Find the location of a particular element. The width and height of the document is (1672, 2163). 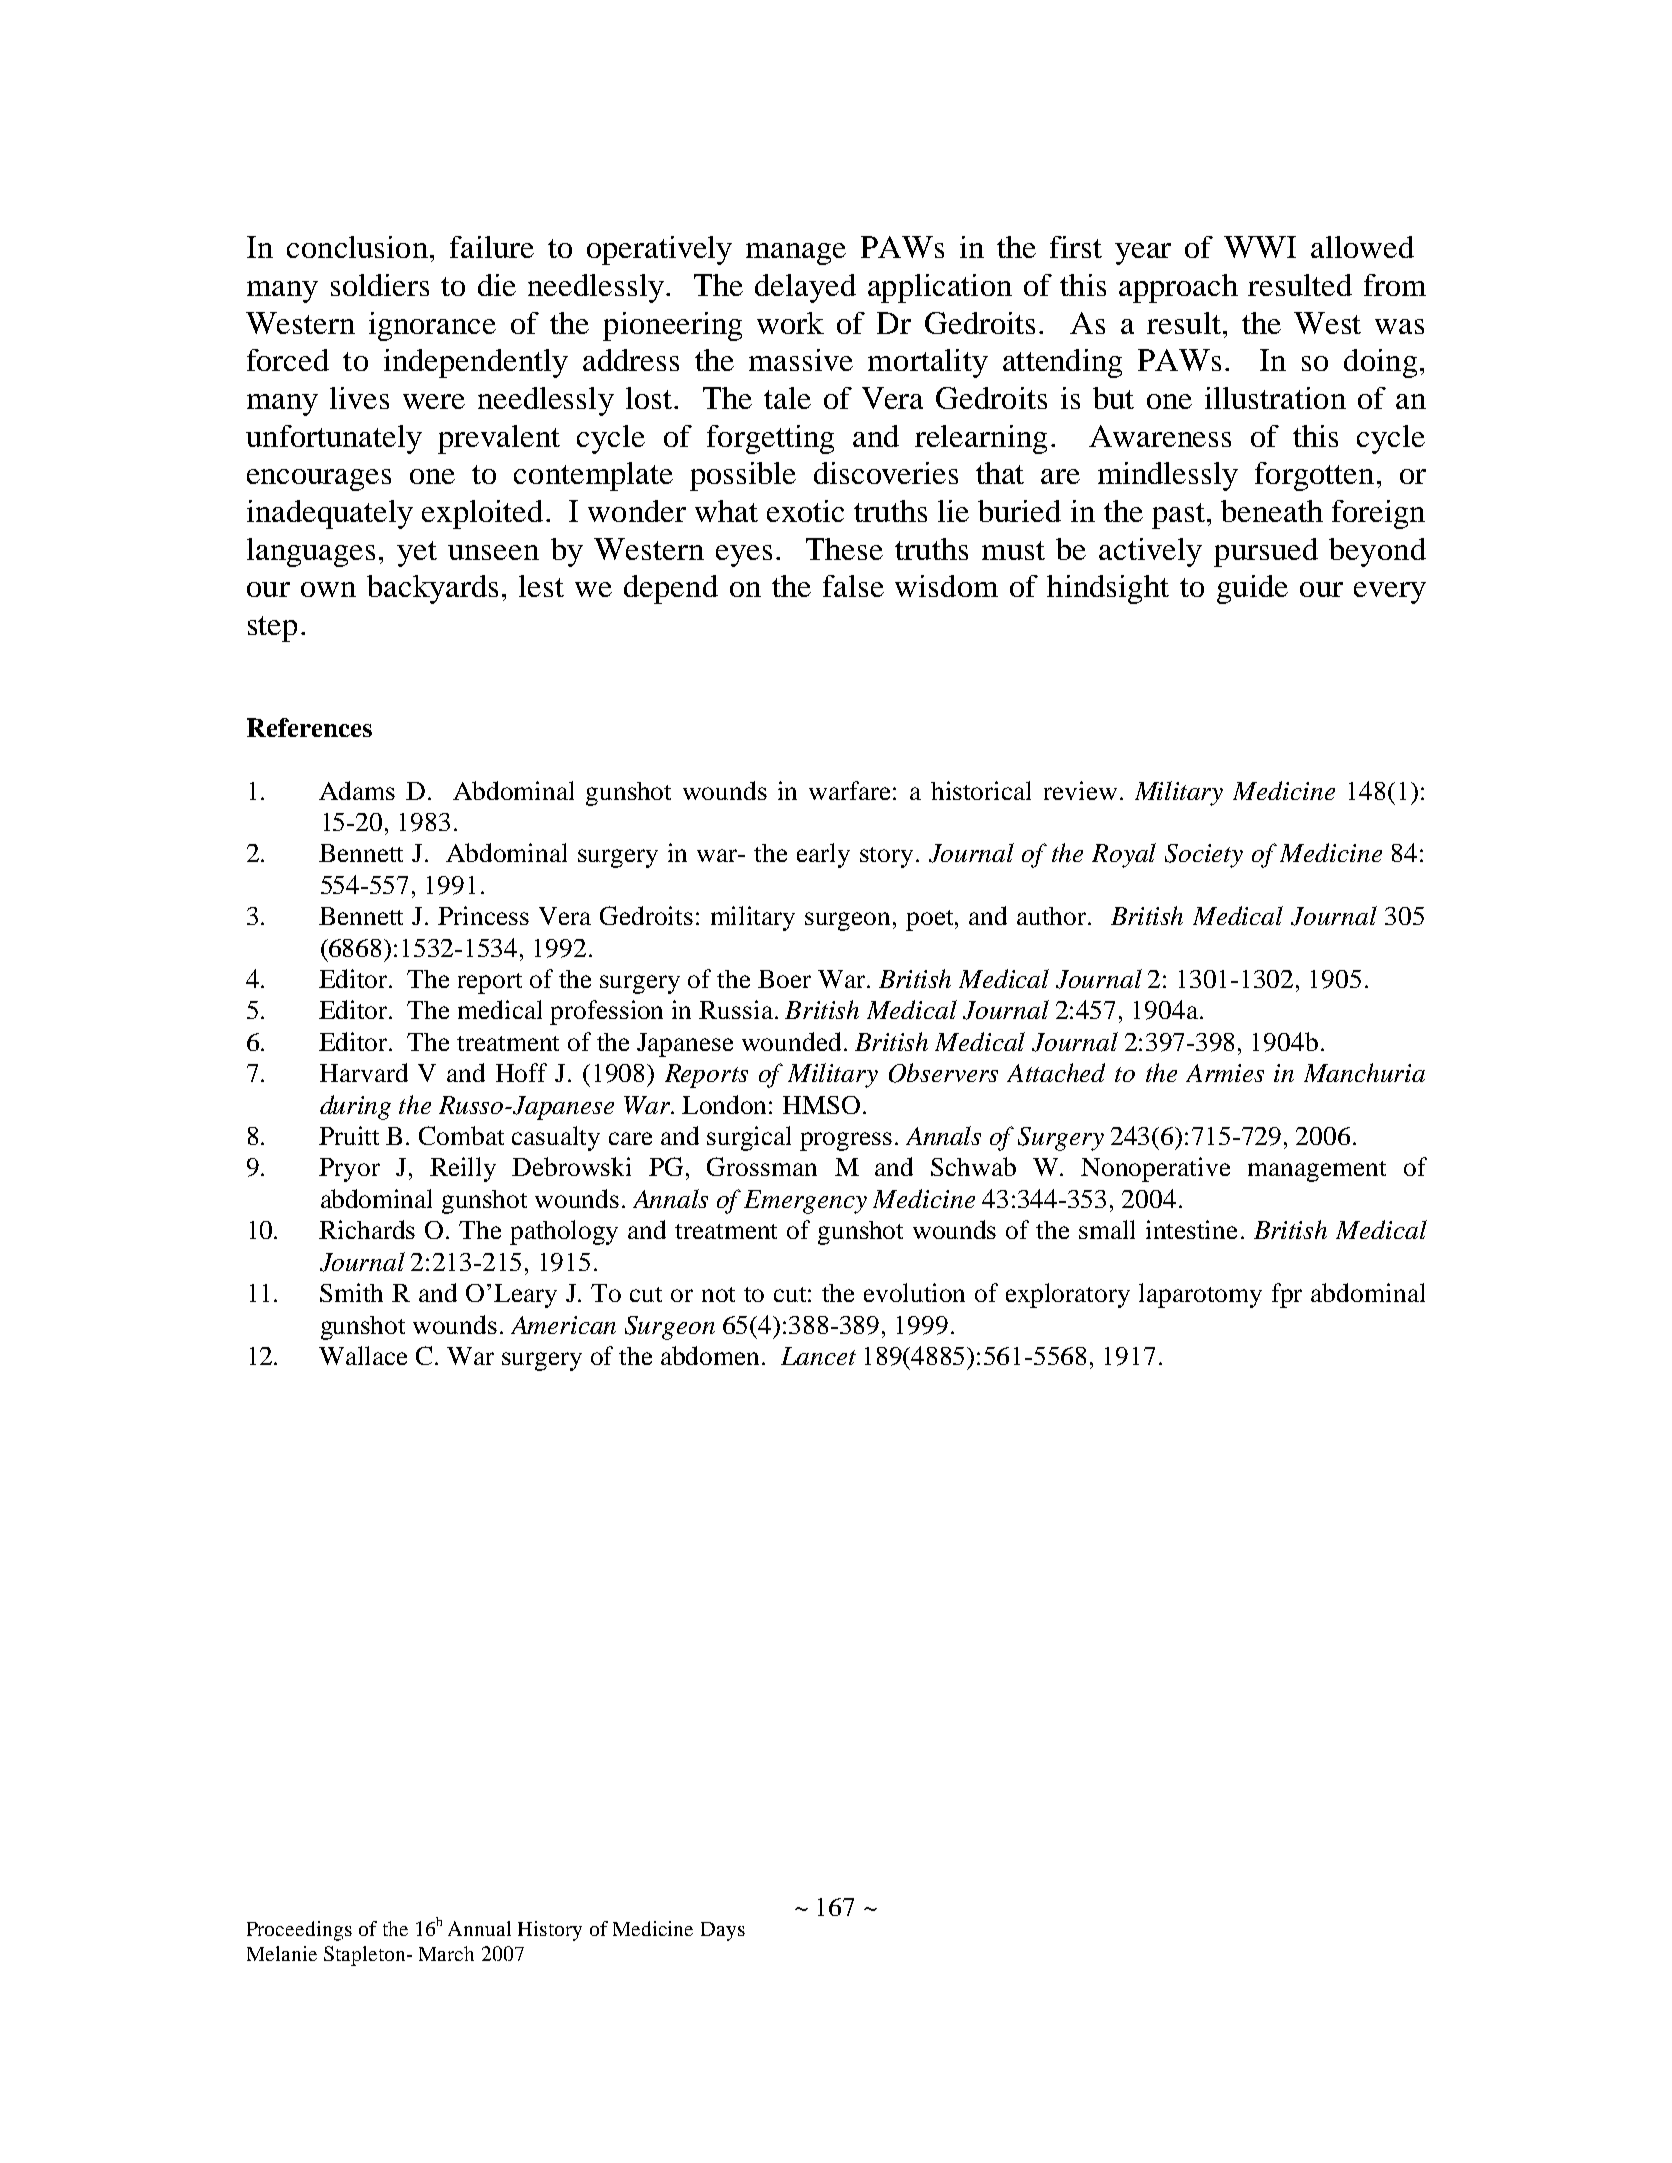

guide is located at coordinates (1252, 589).
